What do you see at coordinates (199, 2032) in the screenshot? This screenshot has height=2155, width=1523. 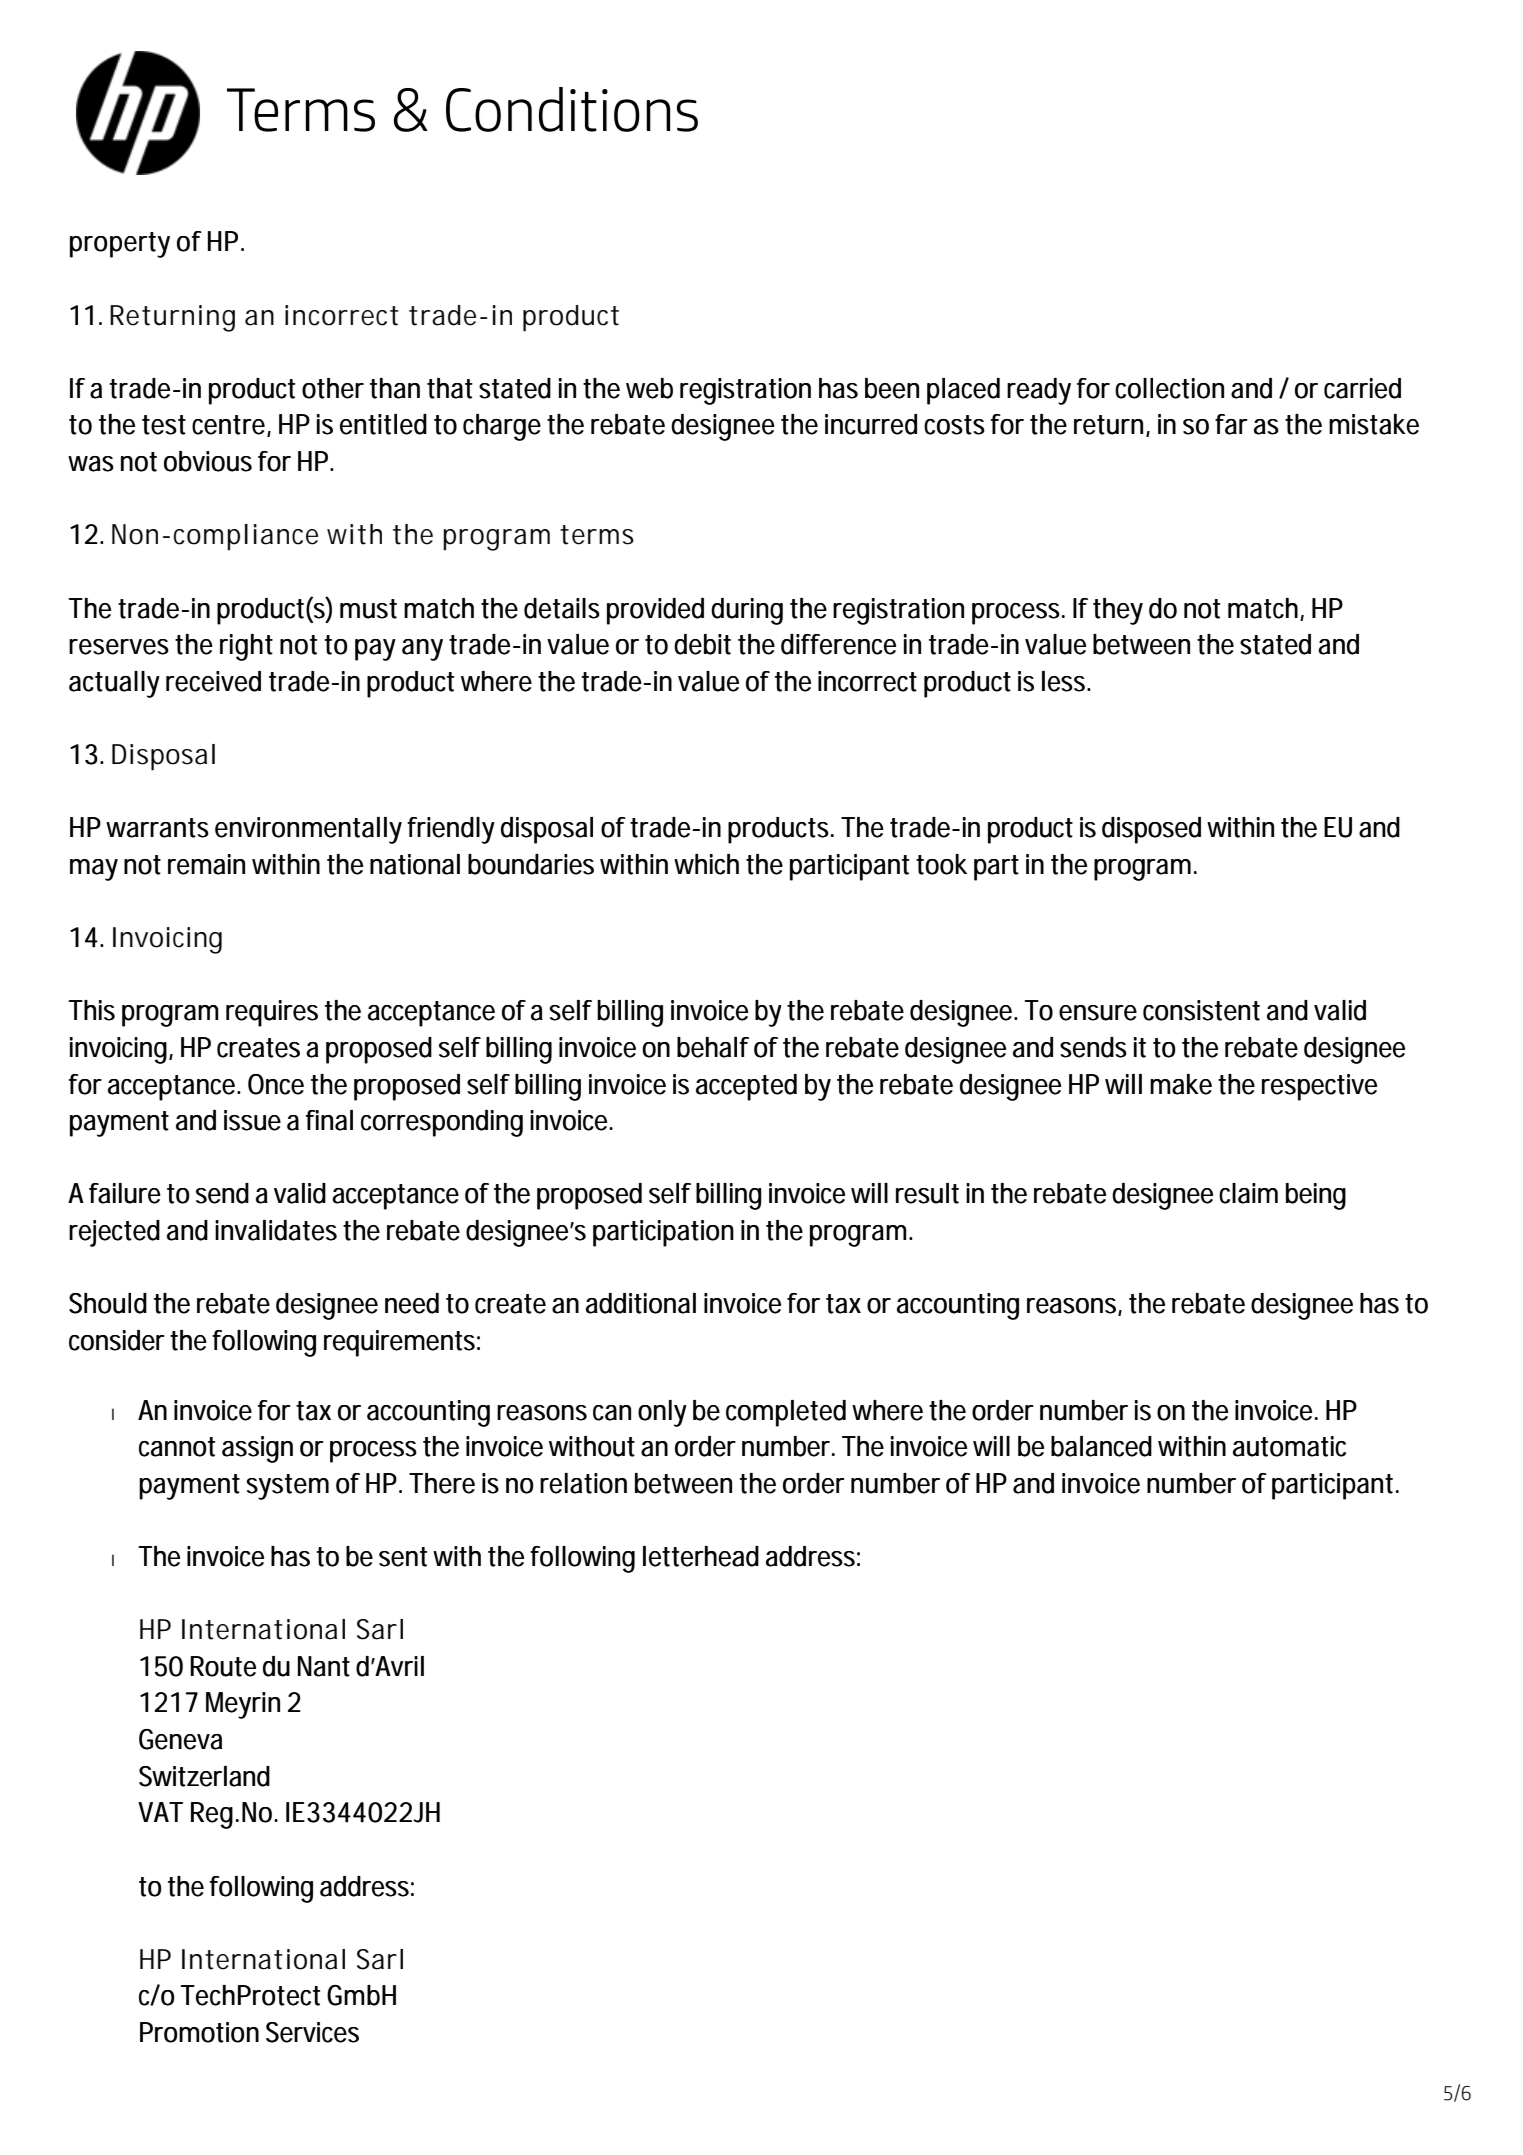 I see `Promotion` at bounding box center [199, 2032].
